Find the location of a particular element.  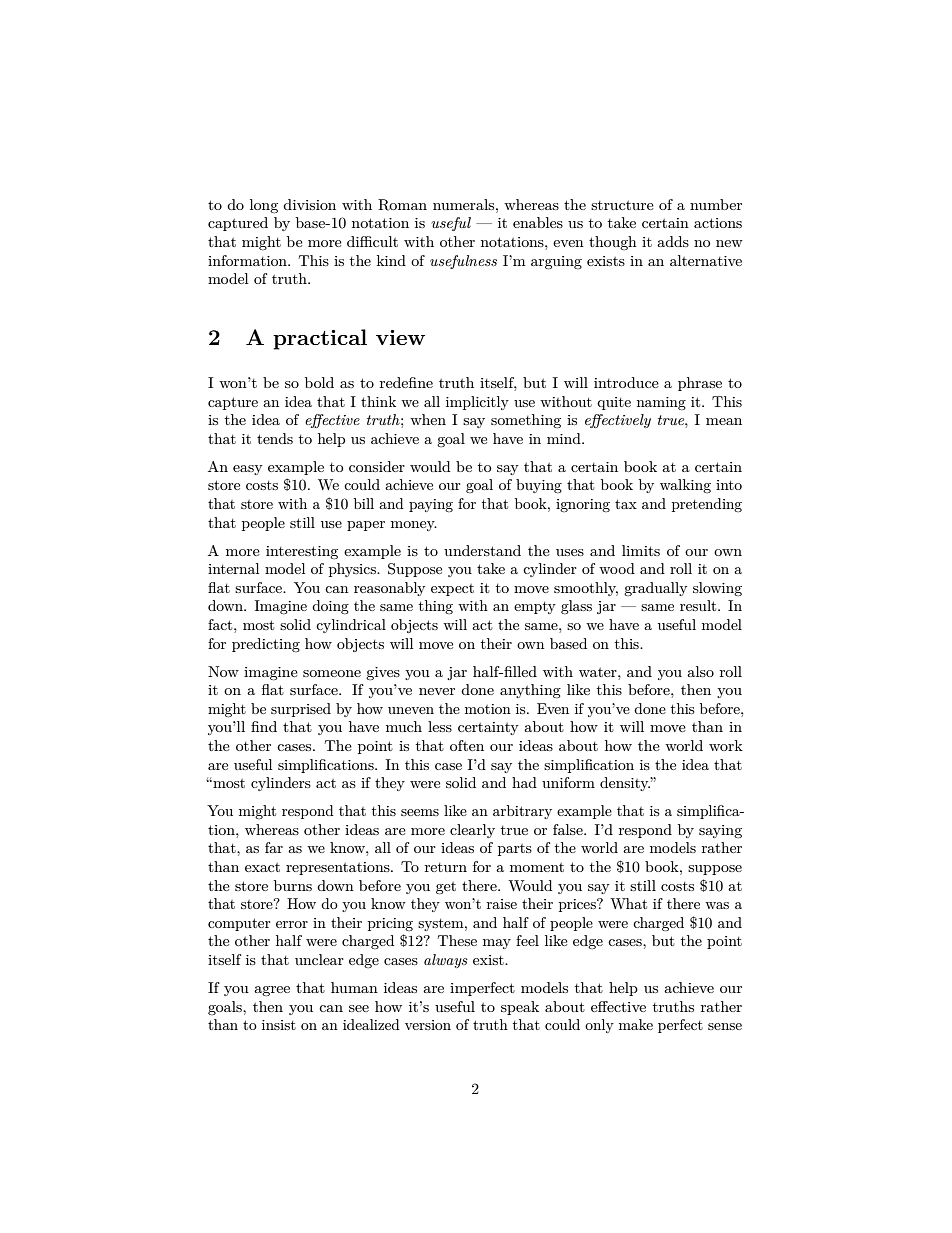

doing is located at coordinates (330, 607).
